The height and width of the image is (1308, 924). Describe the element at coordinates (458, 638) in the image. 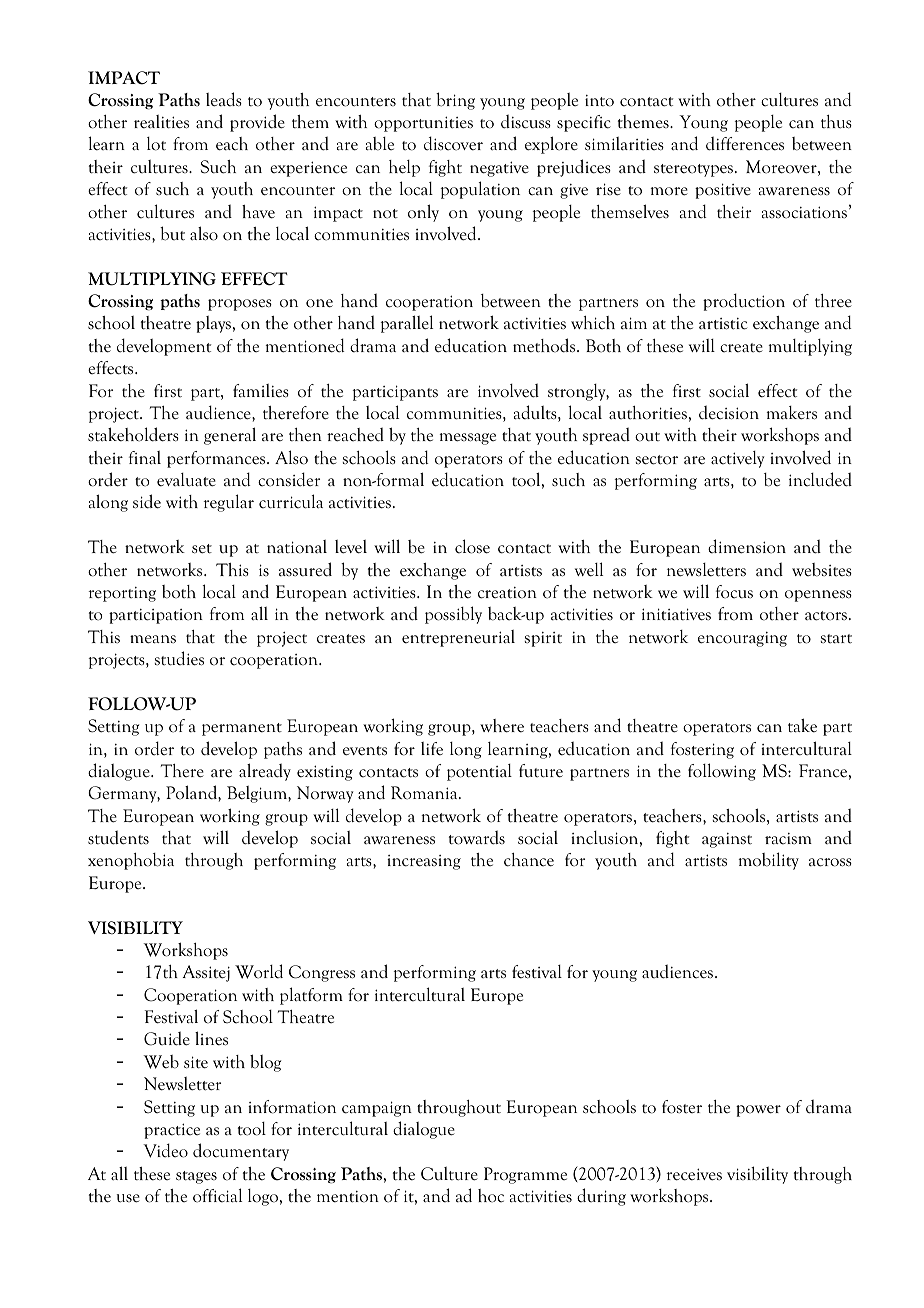

I see `entrepreneurial` at that location.
